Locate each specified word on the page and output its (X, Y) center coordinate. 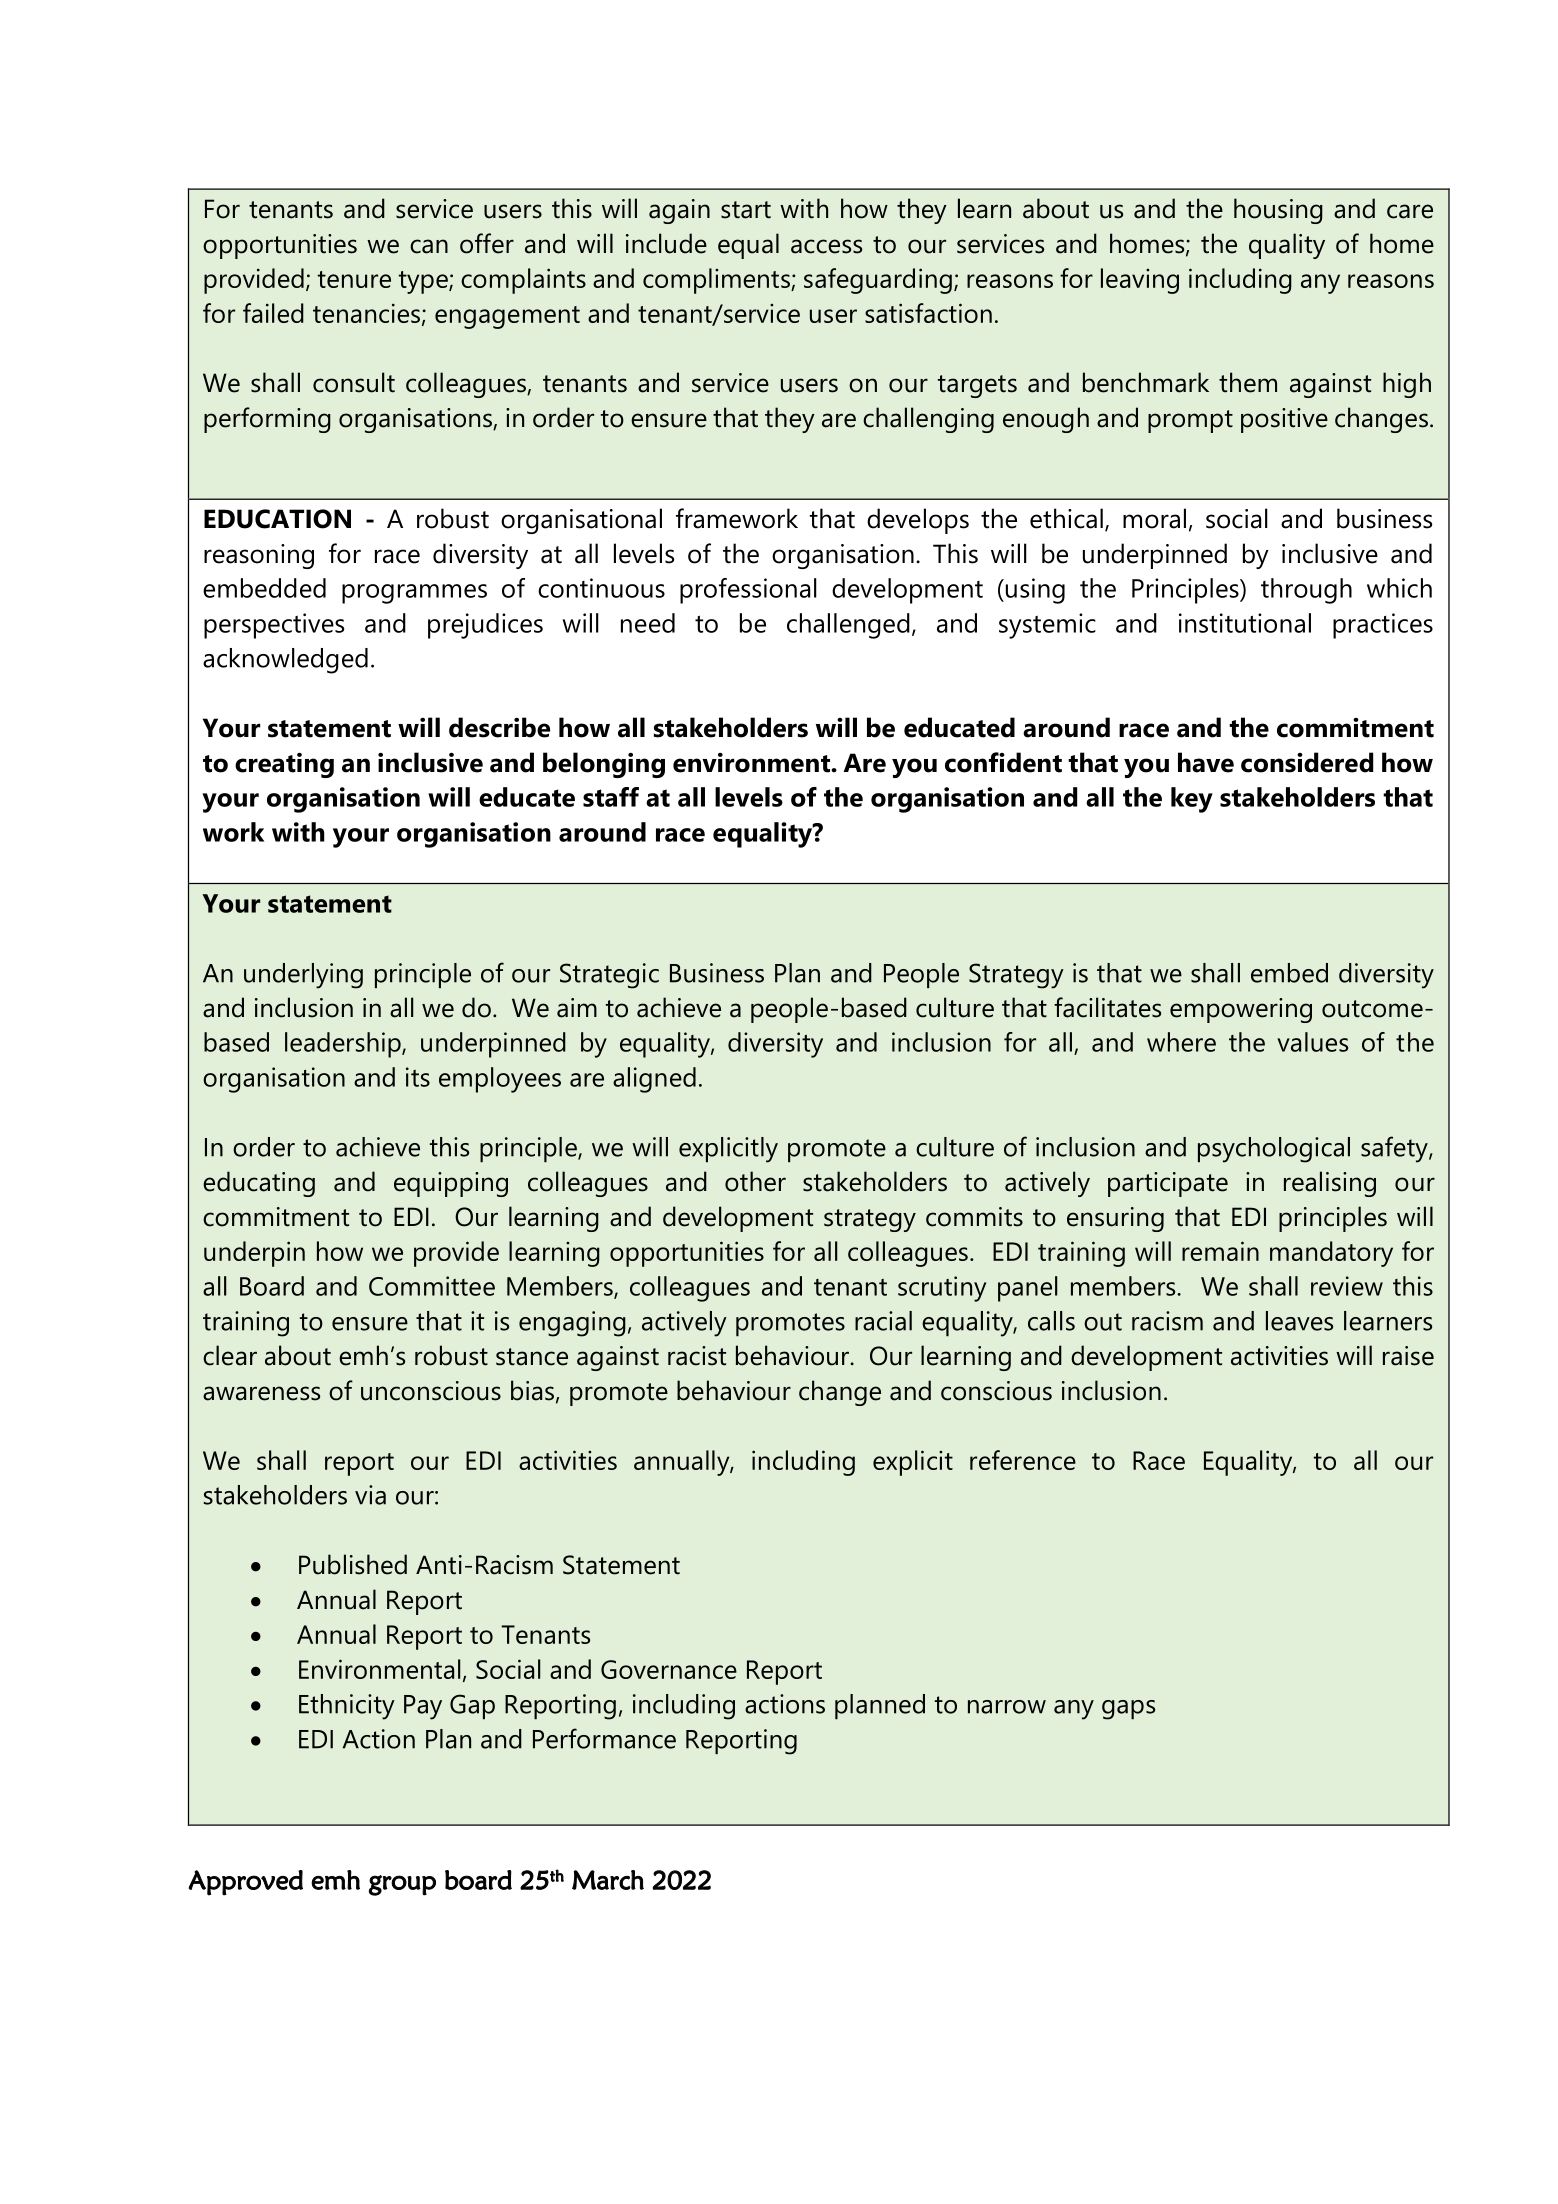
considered (1307, 762)
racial (883, 1321)
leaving (1140, 281)
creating (284, 765)
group (402, 1885)
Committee (432, 1286)
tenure (354, 279)
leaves (1299, 1321)
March (608, 1880)
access (826, 246)
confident (1003, 762)
